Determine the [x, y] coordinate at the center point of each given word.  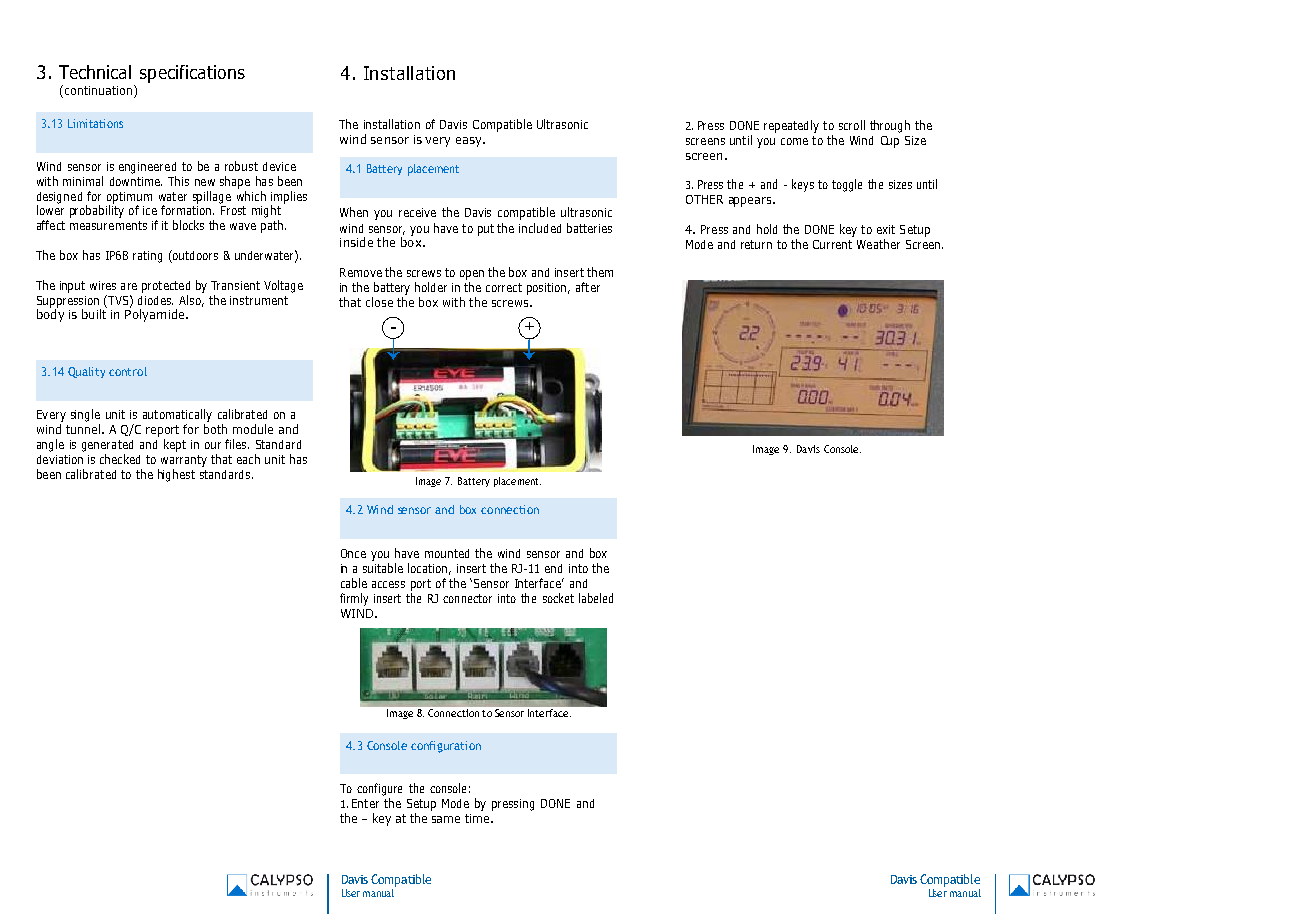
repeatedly [791, 126]
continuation [98, 90]
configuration [446, 747]
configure [379, 789]
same [446, 819]
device [279, 166]
